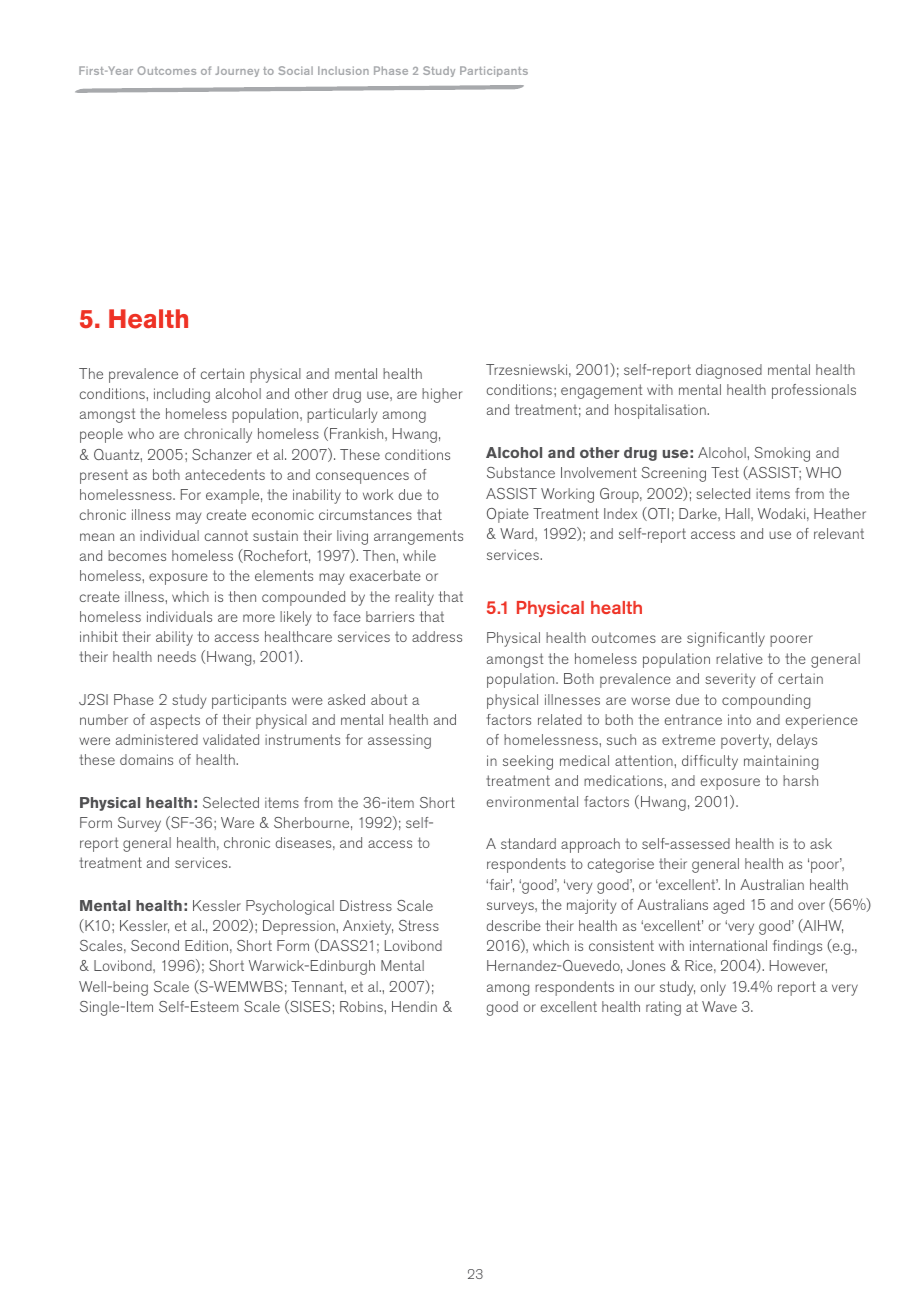 This screenshot has width=924, height=1308. Describe the element at coordinates (713, 988) in the screenshot. I see `only` at that location.
